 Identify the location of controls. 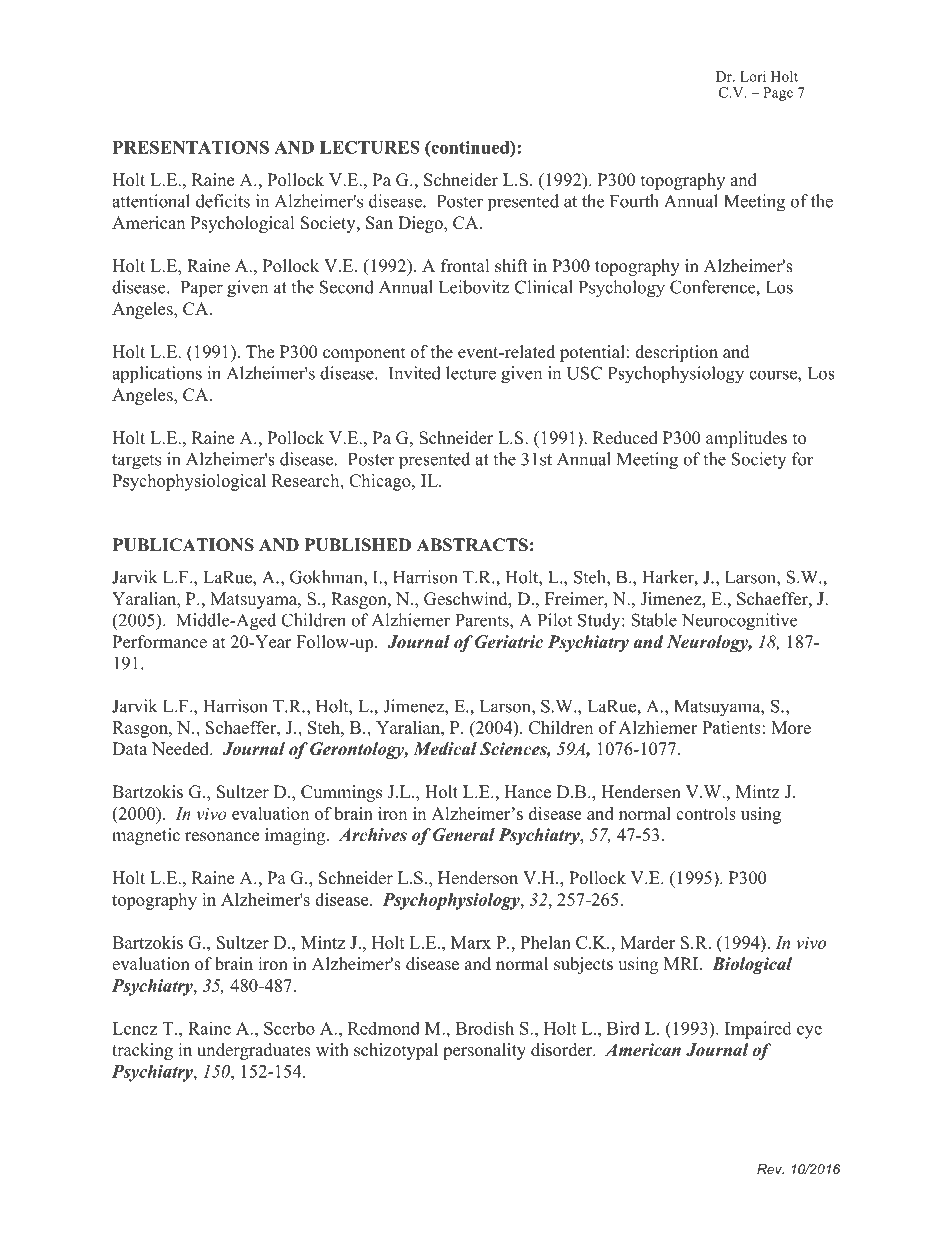
(706, 813).
